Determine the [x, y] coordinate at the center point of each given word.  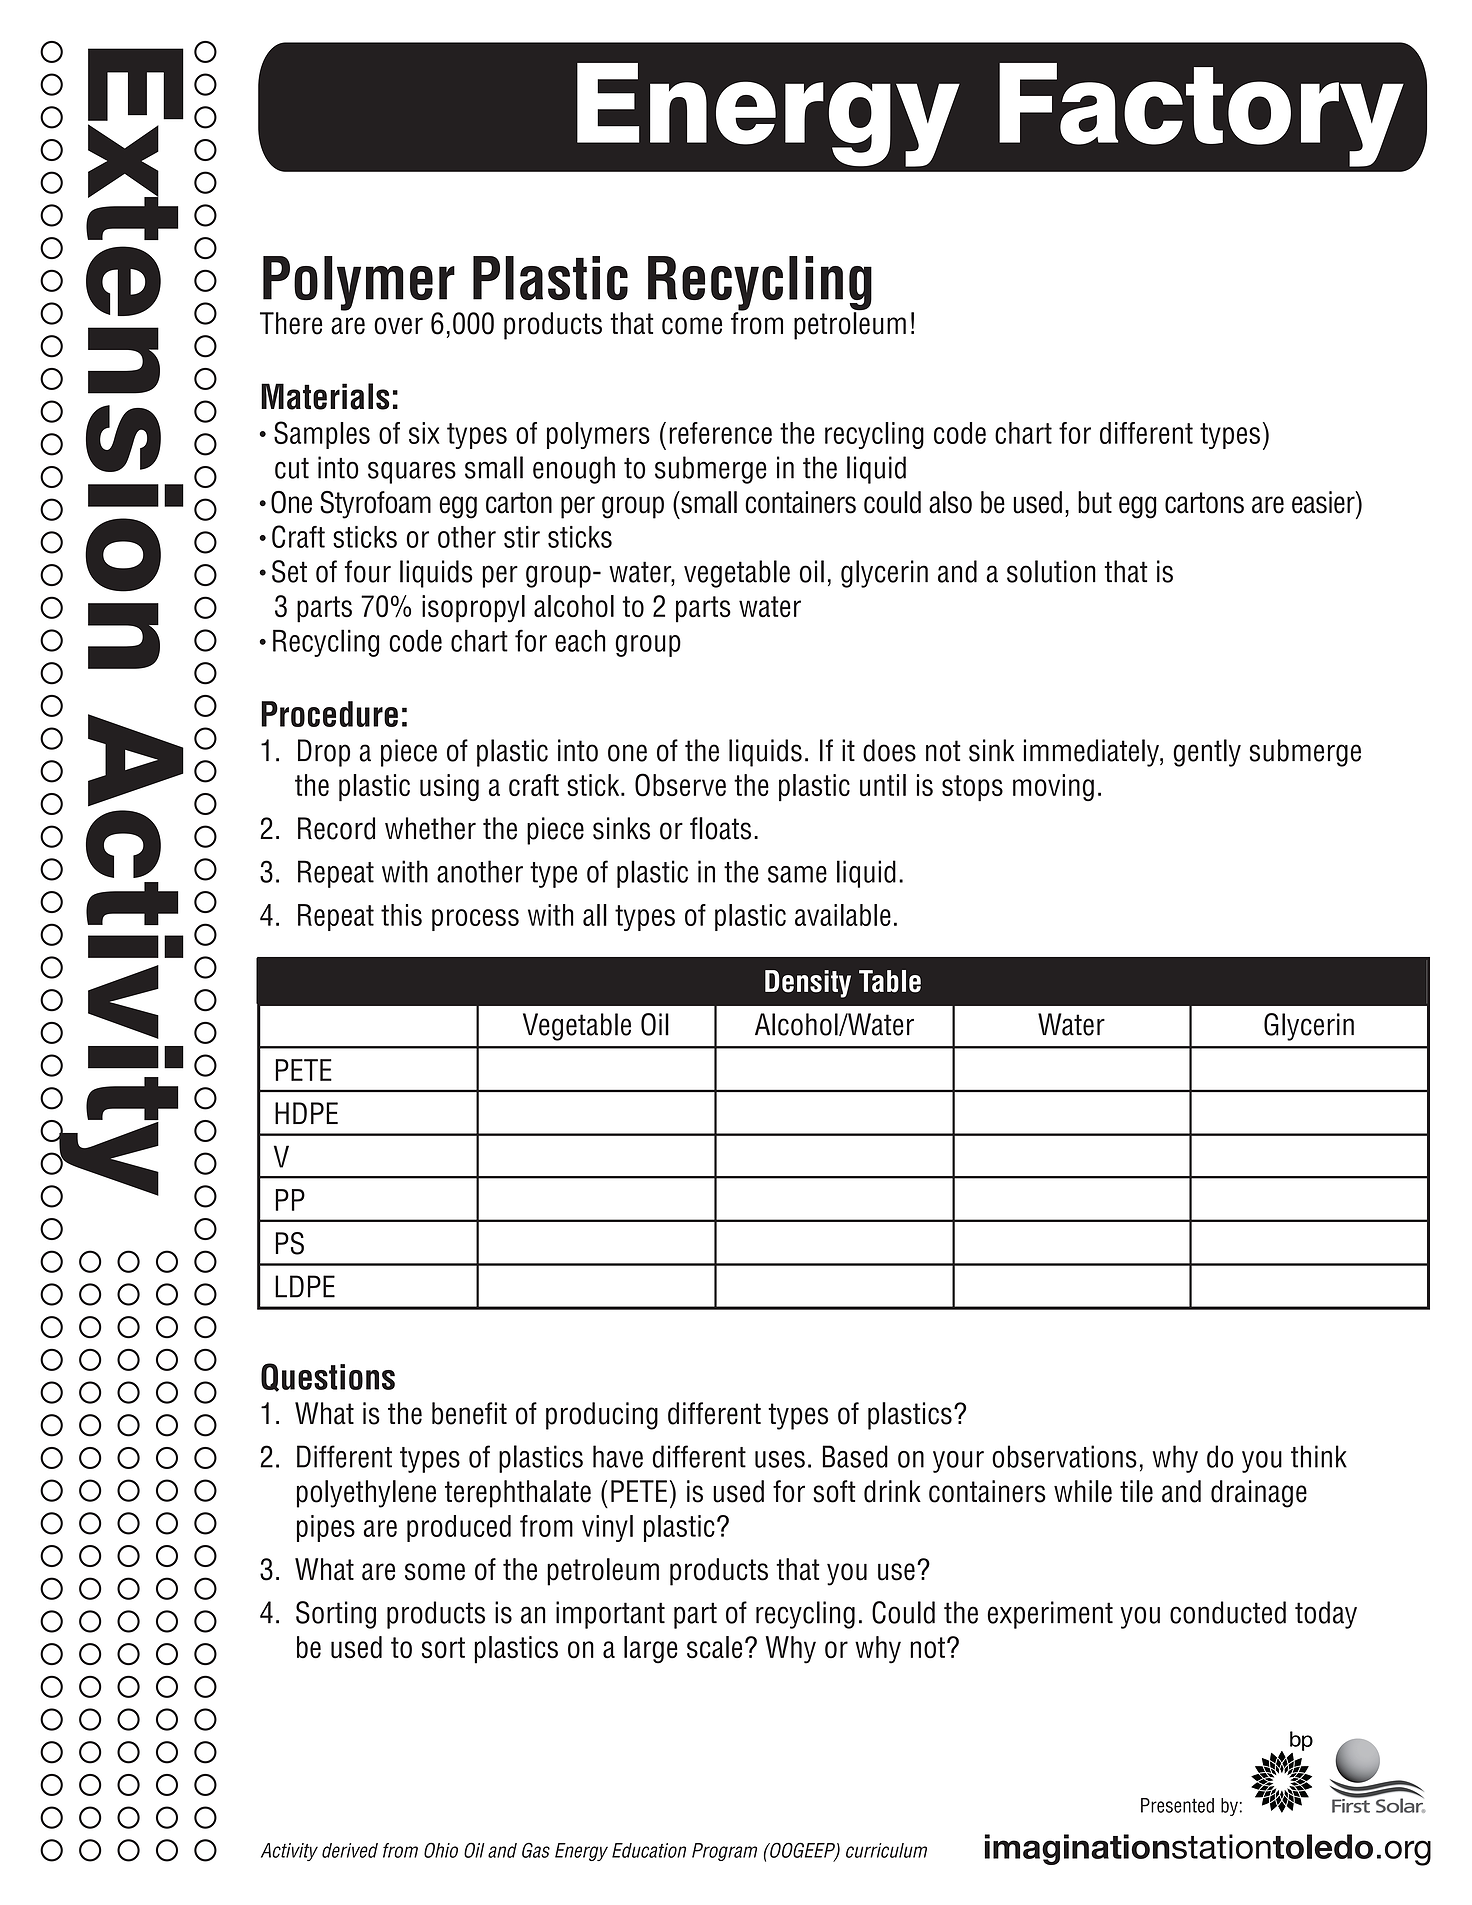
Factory [1201, 115]
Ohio [441, 1850]
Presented [1177, 1805]
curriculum [886, 1850]
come [692, 326]
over [398, 326]
